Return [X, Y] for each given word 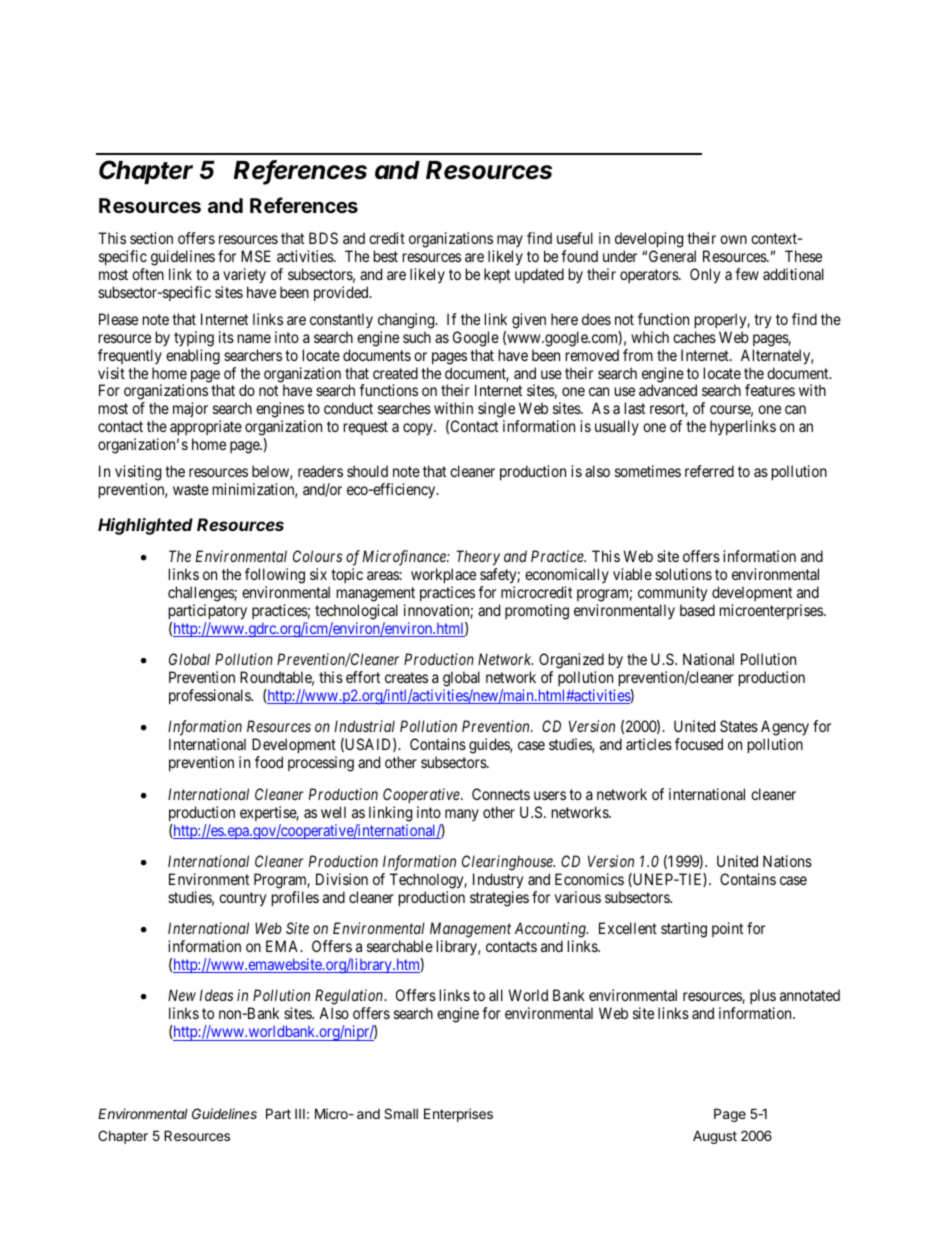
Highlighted [145, 526]
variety [244, 275]
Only [705, 276]
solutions [683, 574]
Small [401, 1113]
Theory [478, 557]
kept [497, 275]
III [300, 1114]
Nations [787, 861]
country [242, 899]
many [462, 815]
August [715, 1137]
